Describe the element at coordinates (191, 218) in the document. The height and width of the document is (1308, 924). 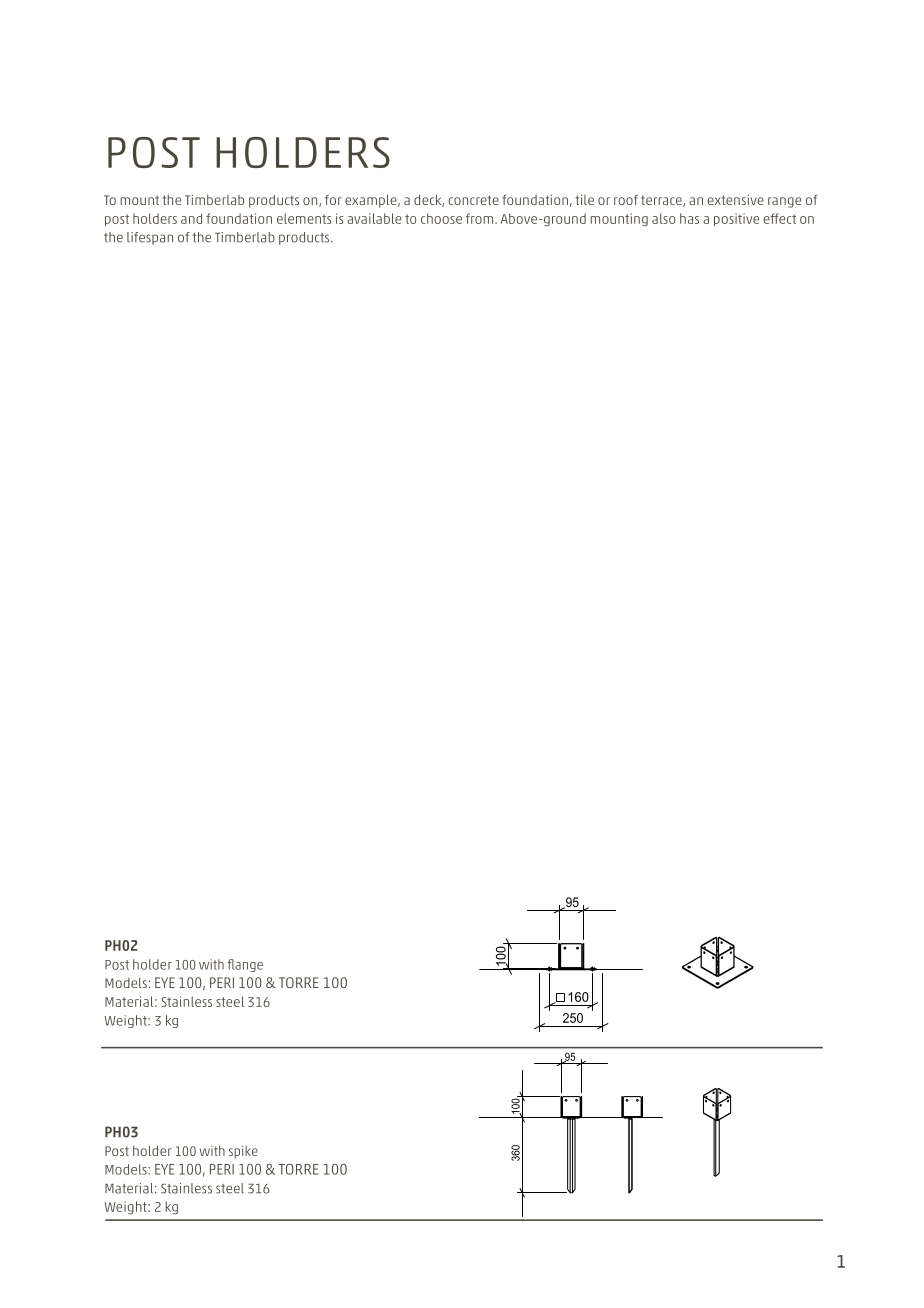
I see `and` at that location.
